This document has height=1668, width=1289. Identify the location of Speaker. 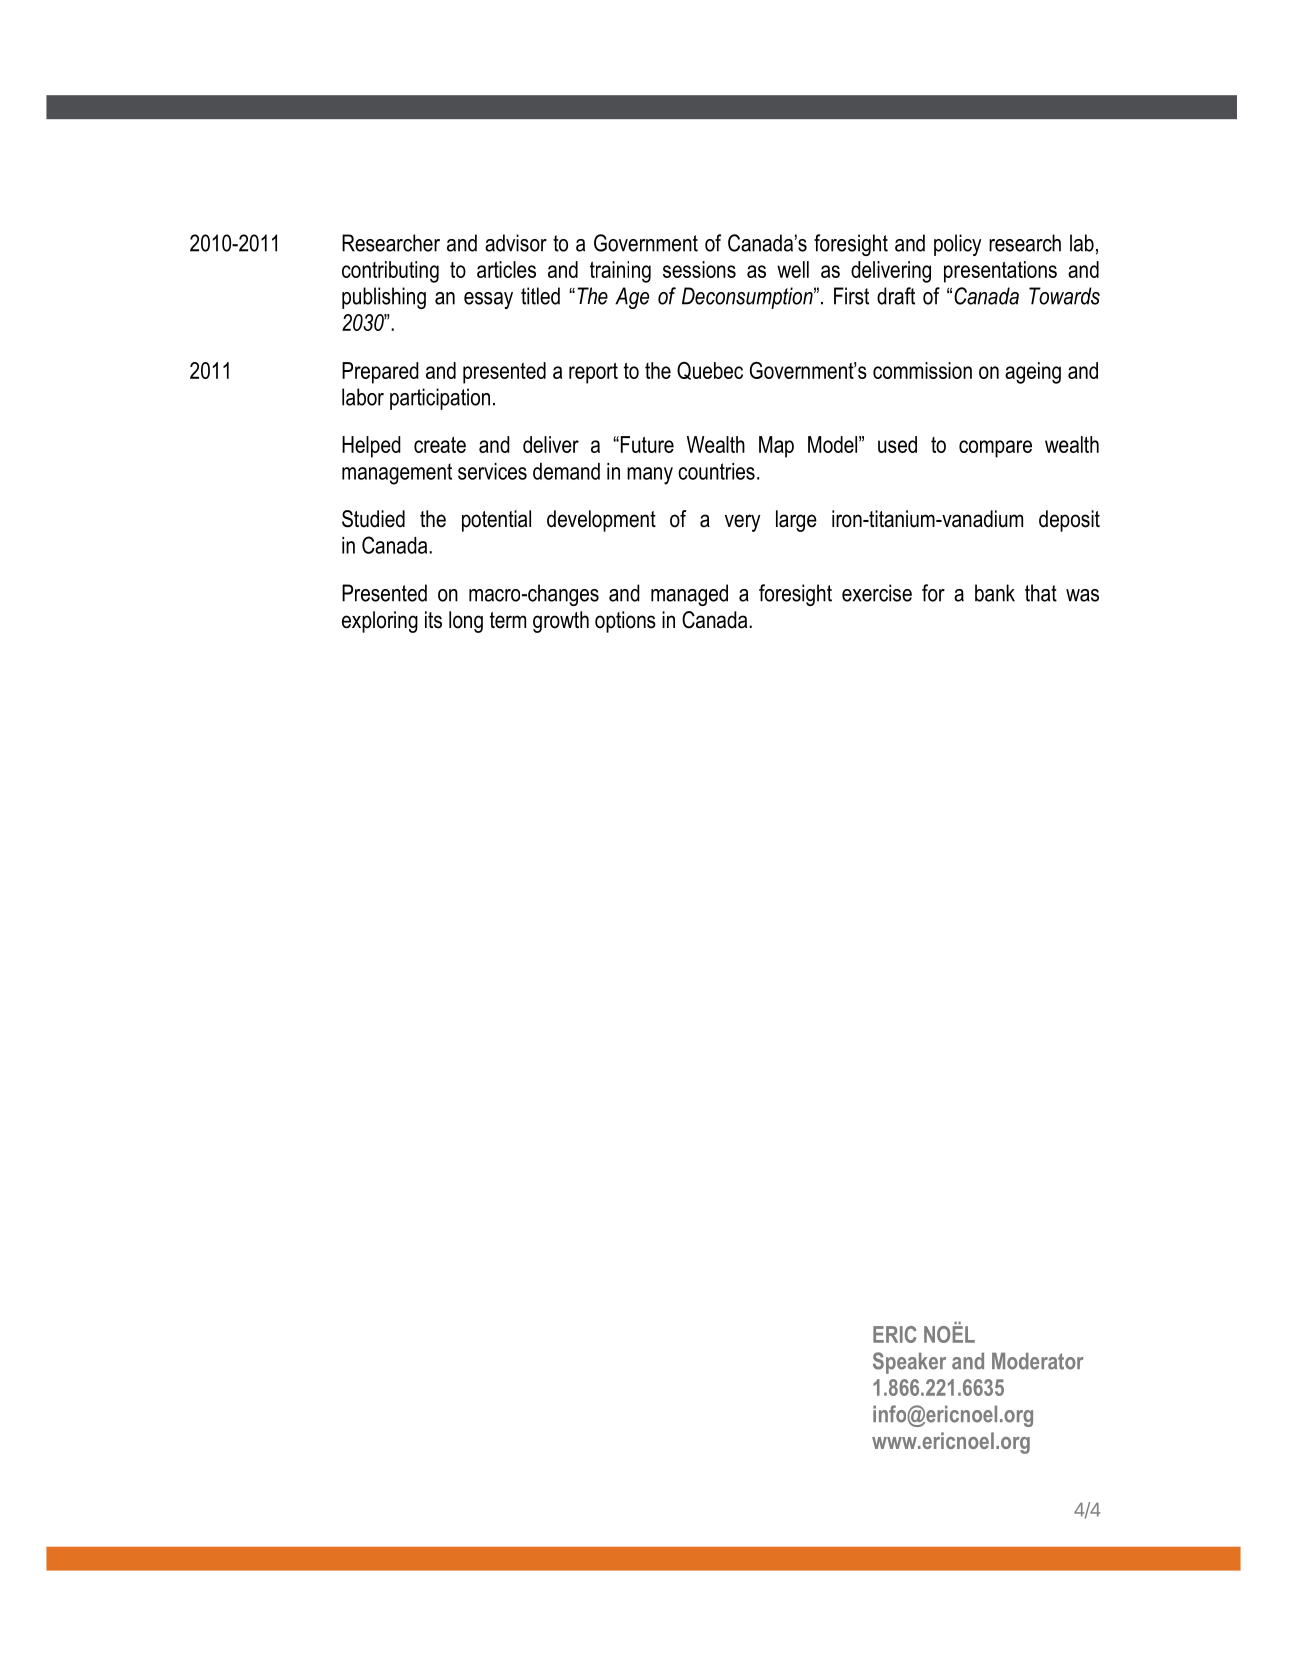
(909, 1363).
